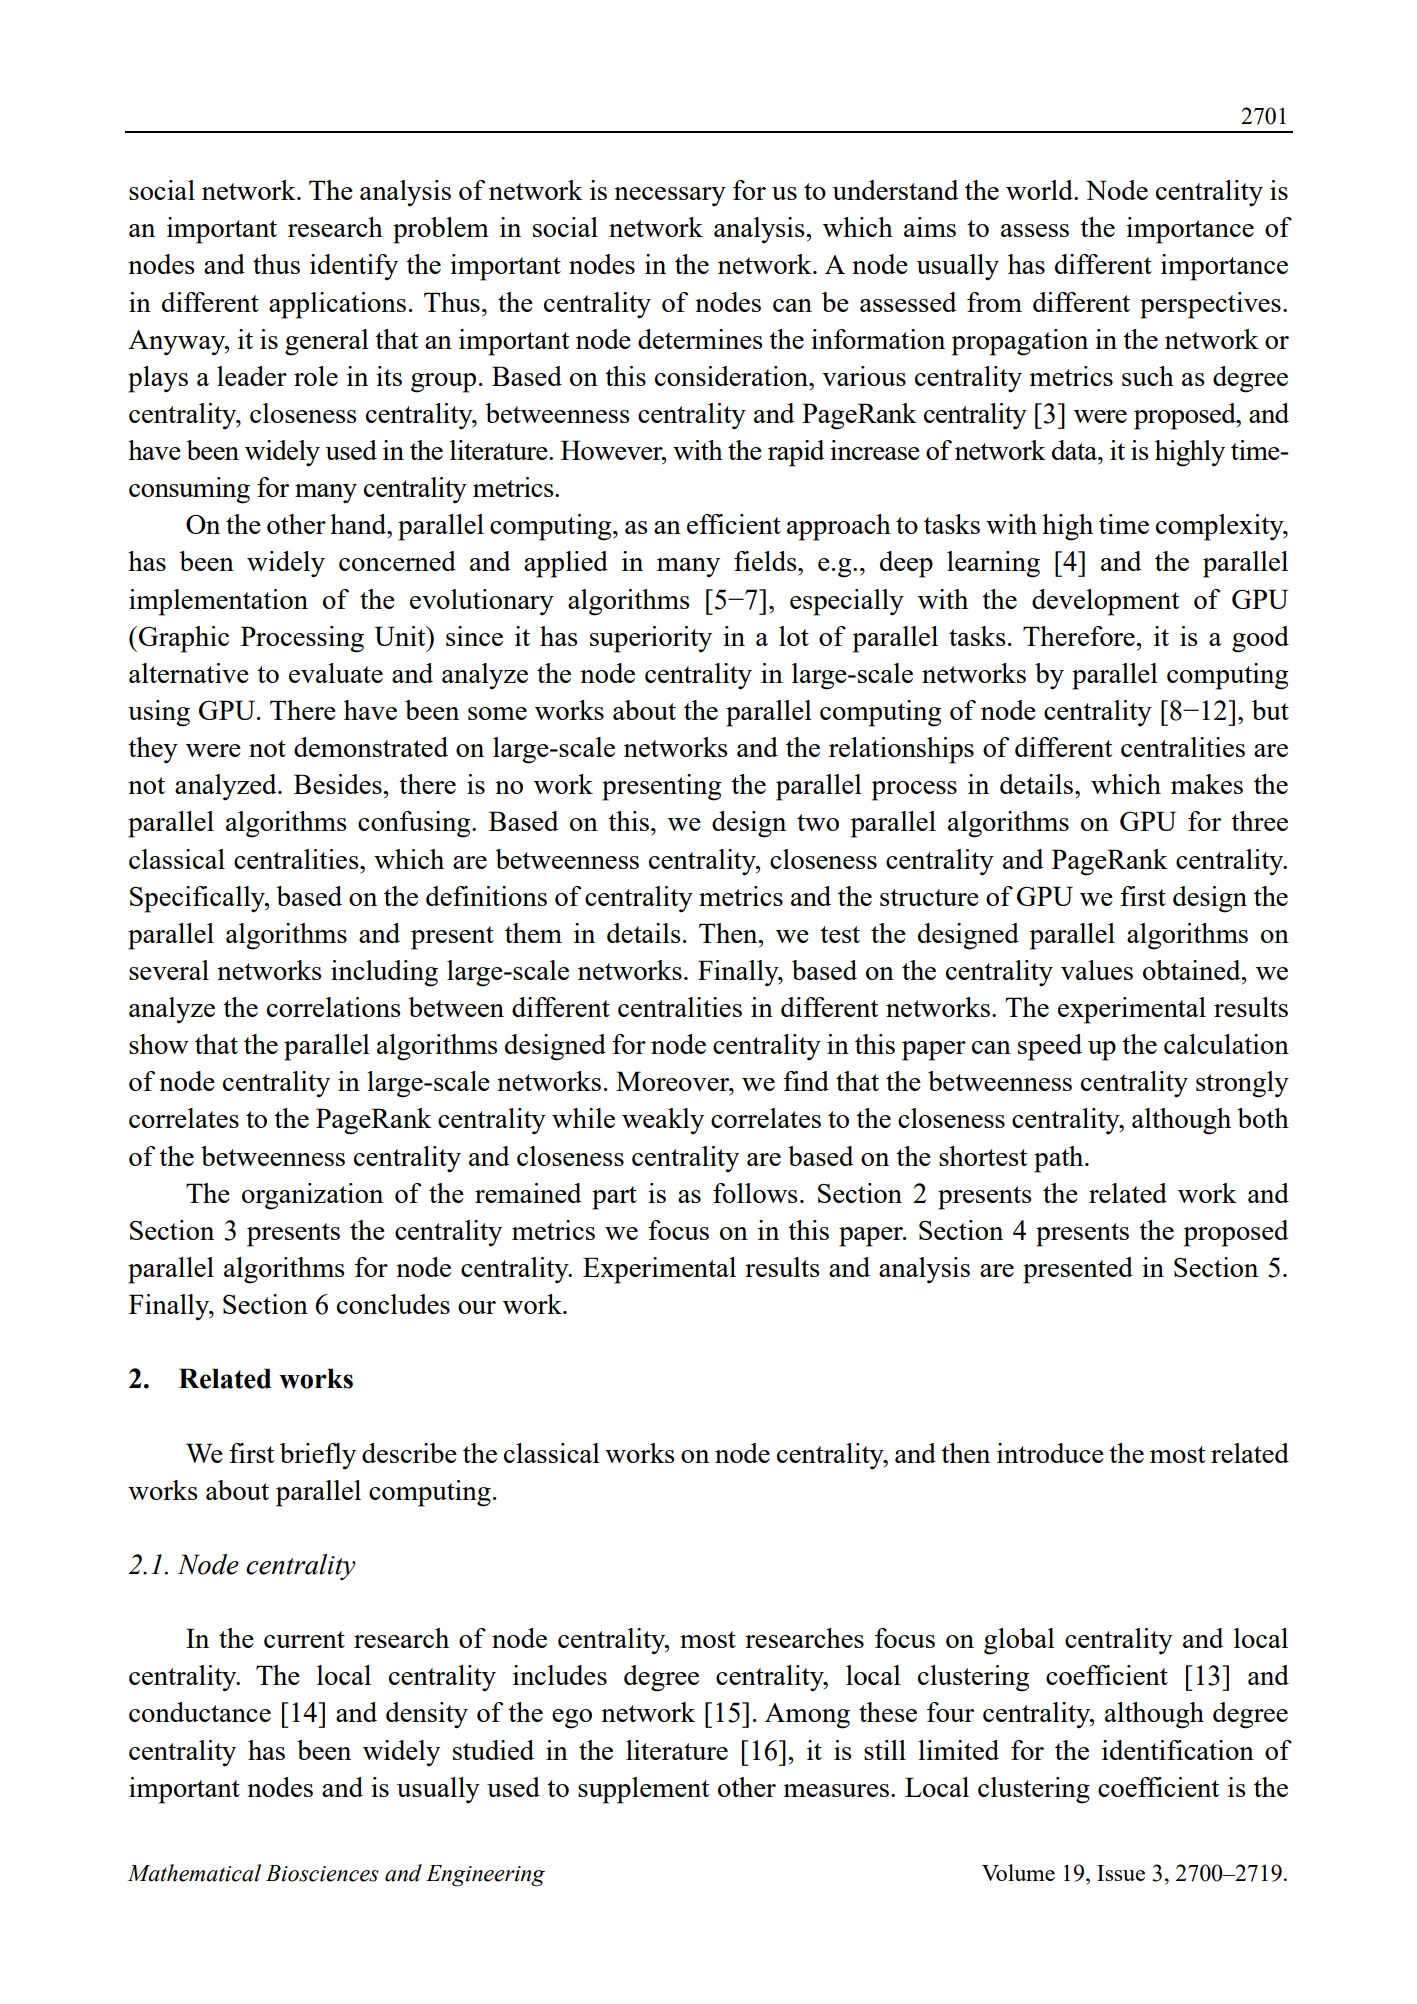 The image size is (1417, 2004). Describe the element at coordinates (318, 1456) in the screenshot. I see `briefly` at that location.
